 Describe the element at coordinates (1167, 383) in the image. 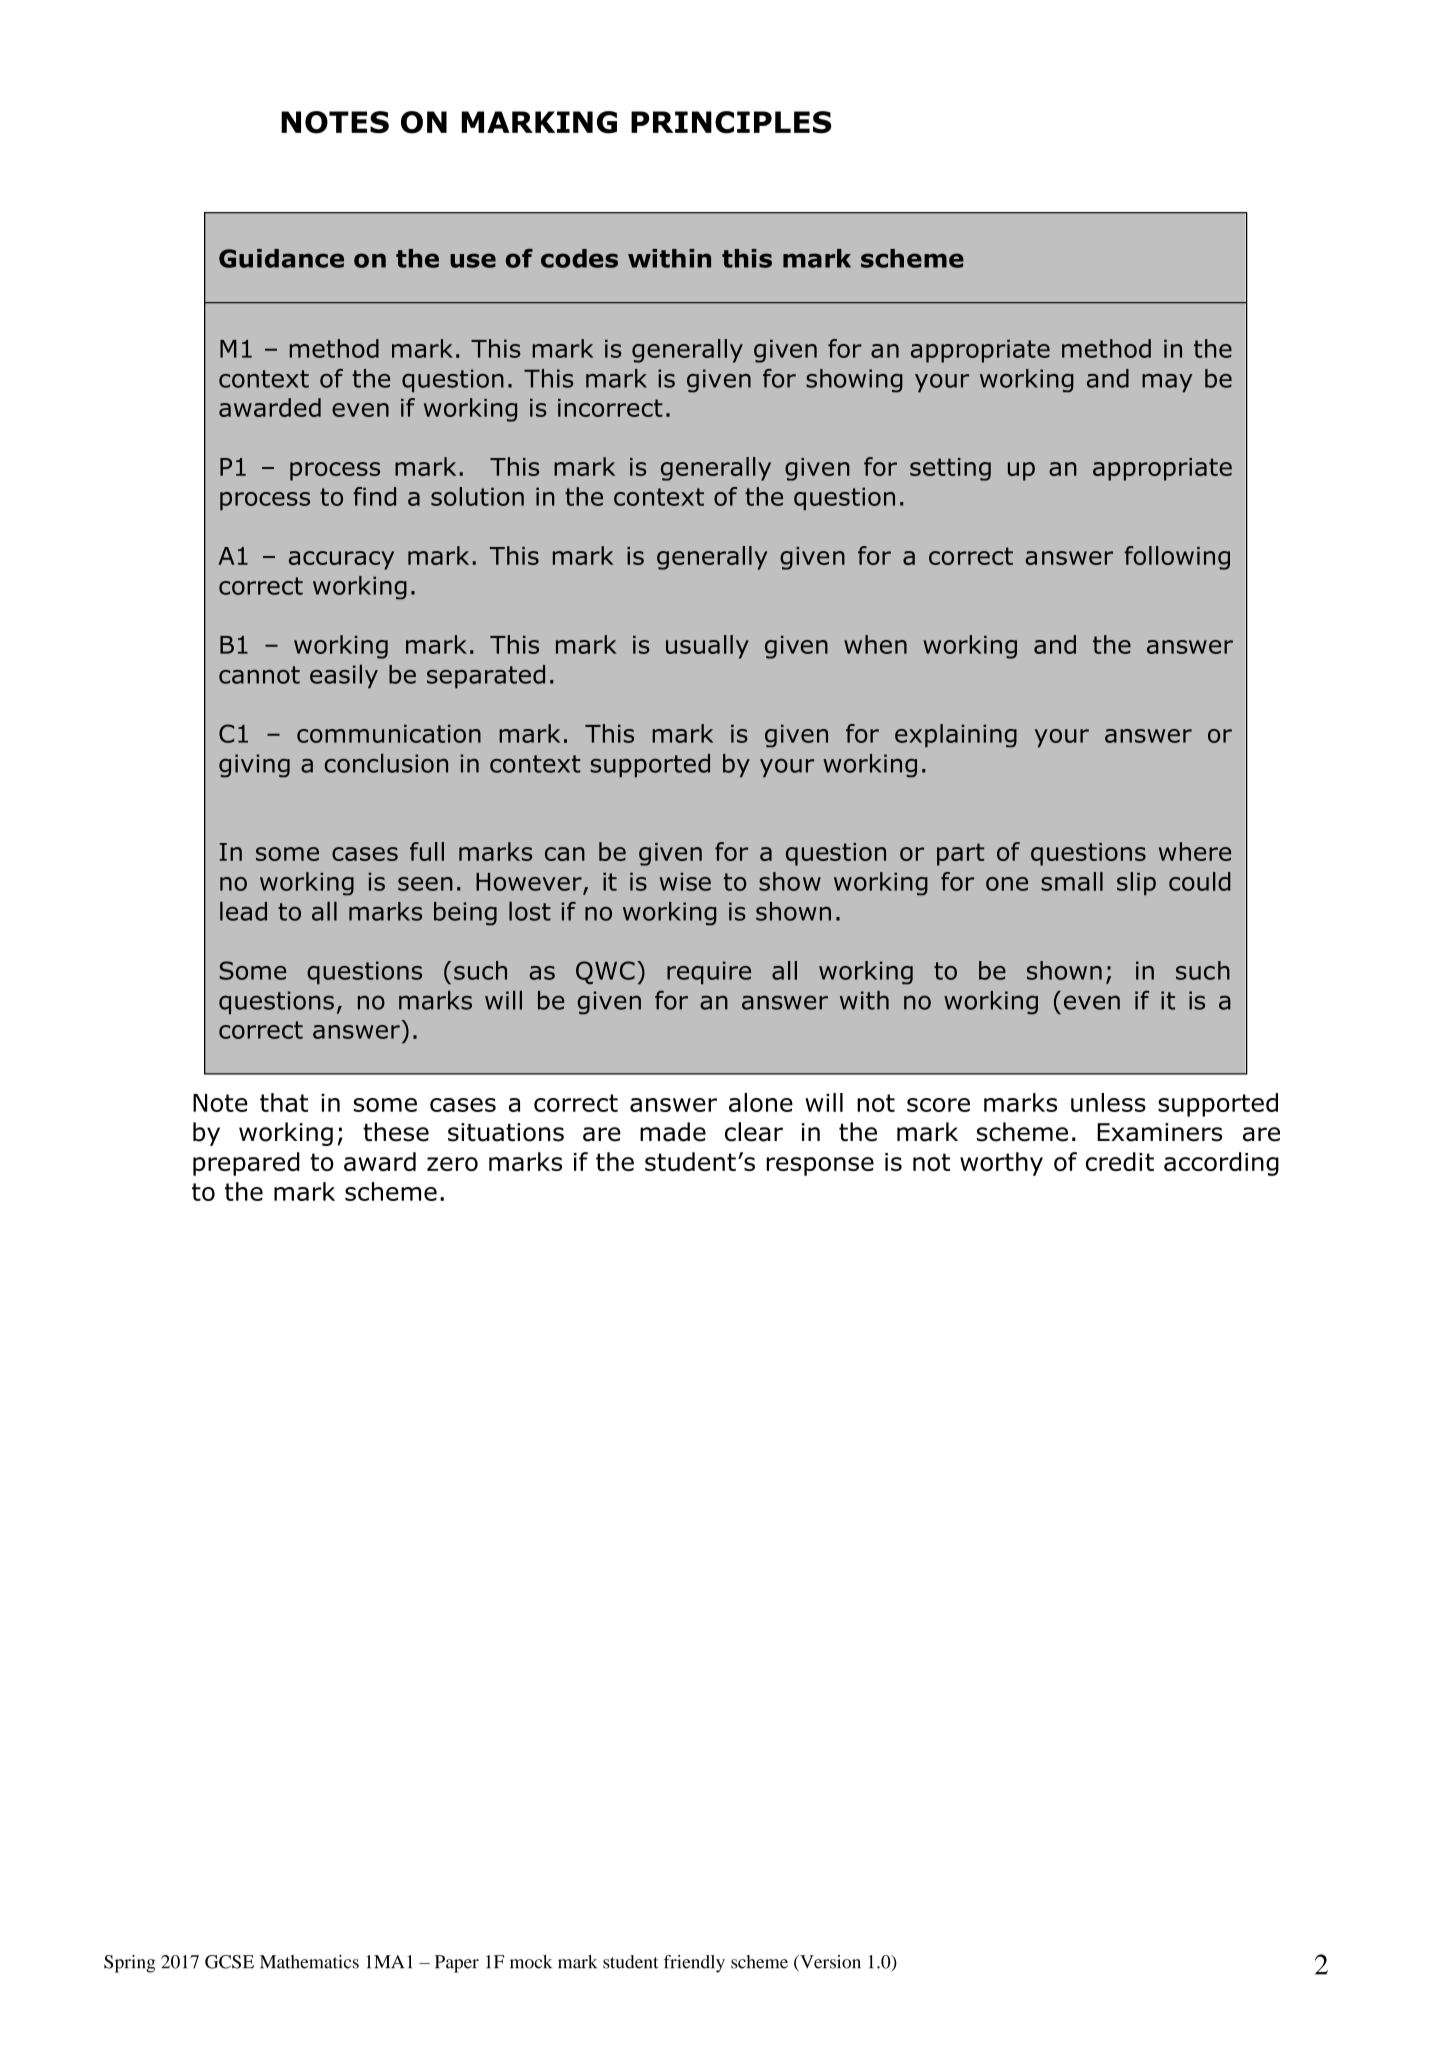

I see `may` at that location.
